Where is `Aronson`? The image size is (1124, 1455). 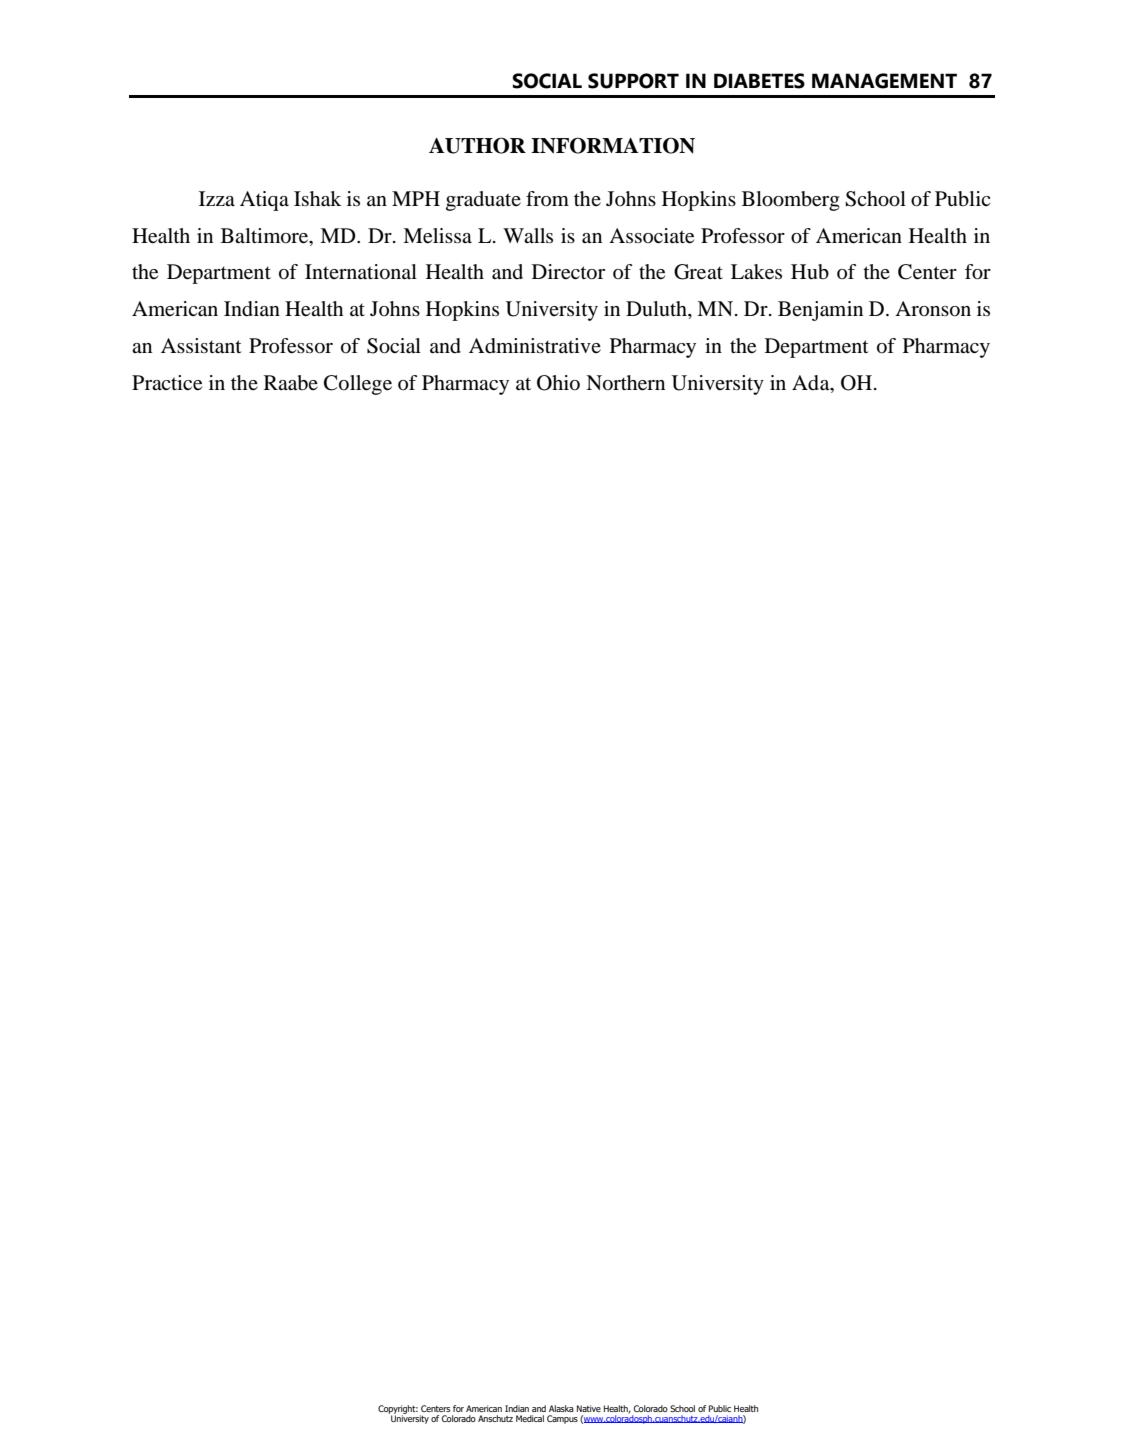
Aronson is located at coordinates (933, 309).
